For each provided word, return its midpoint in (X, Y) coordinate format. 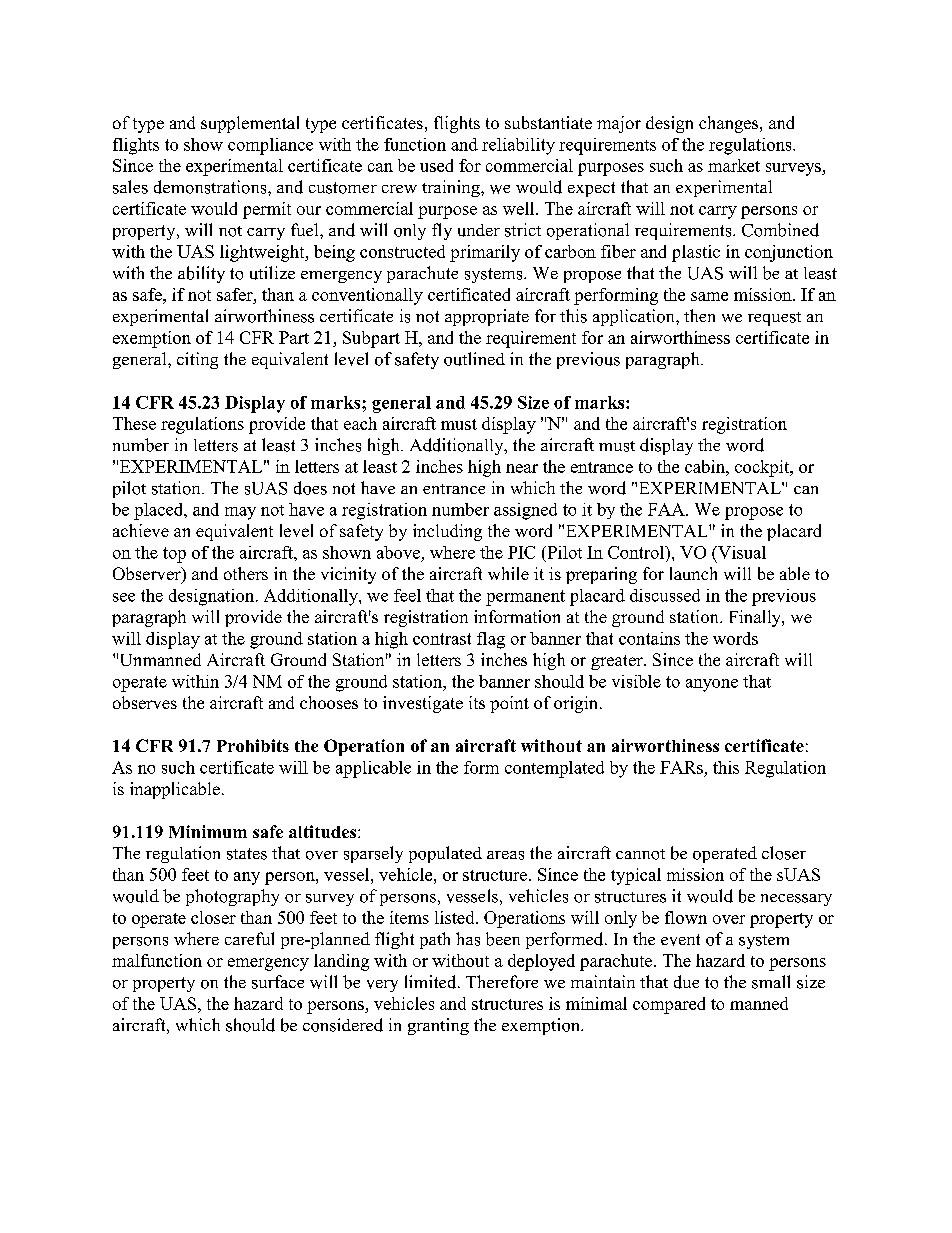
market (734, 165)
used (436, 165)
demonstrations (211, 187)
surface (278, 982)
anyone (712, 685)
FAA (667, 509)
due (686, 982)
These (134, 423)
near (522, 468)
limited (432, 982)
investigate (423, 704)
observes (145, 702)
